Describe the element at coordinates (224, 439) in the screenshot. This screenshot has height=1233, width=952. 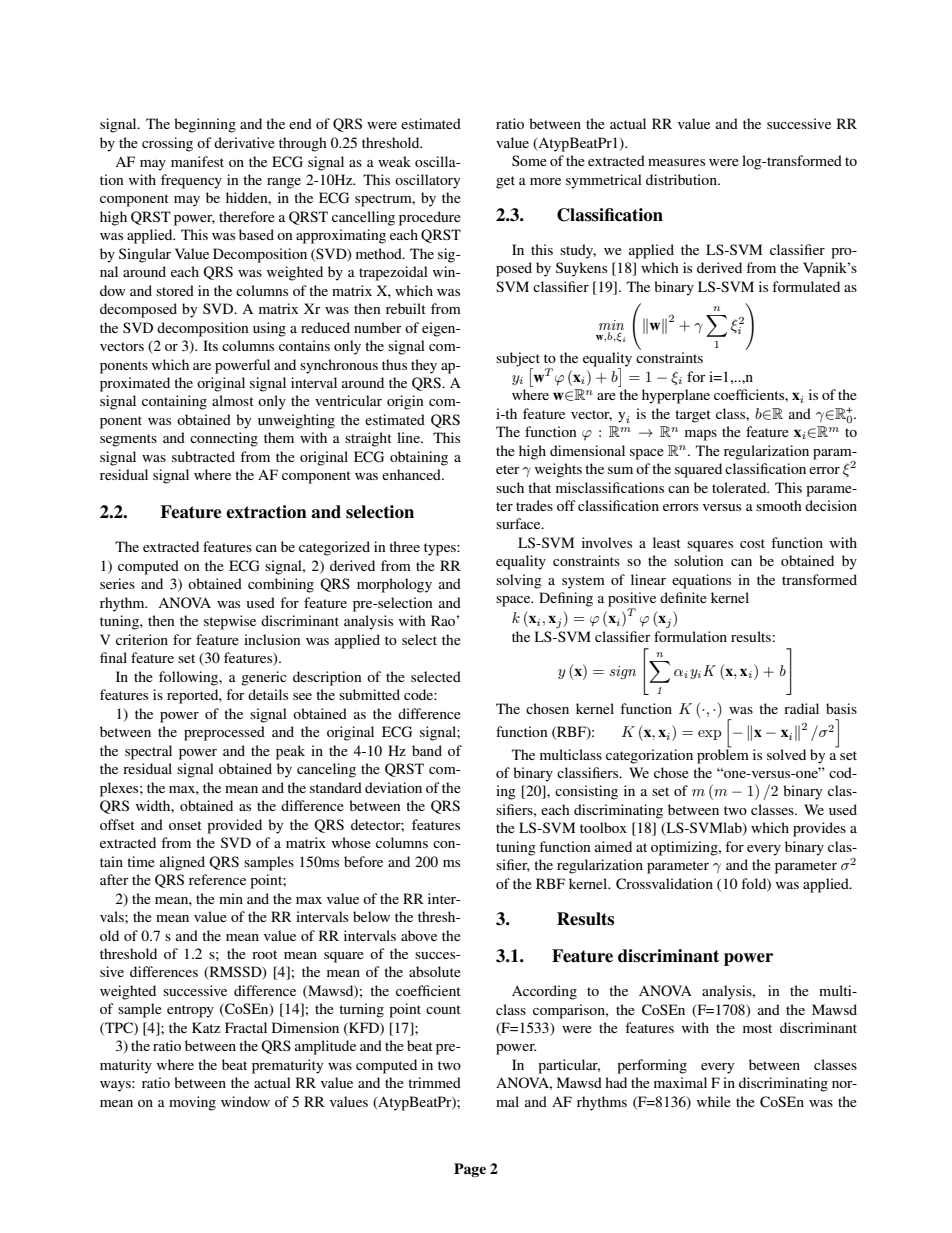
I see `connecting` at that location.
